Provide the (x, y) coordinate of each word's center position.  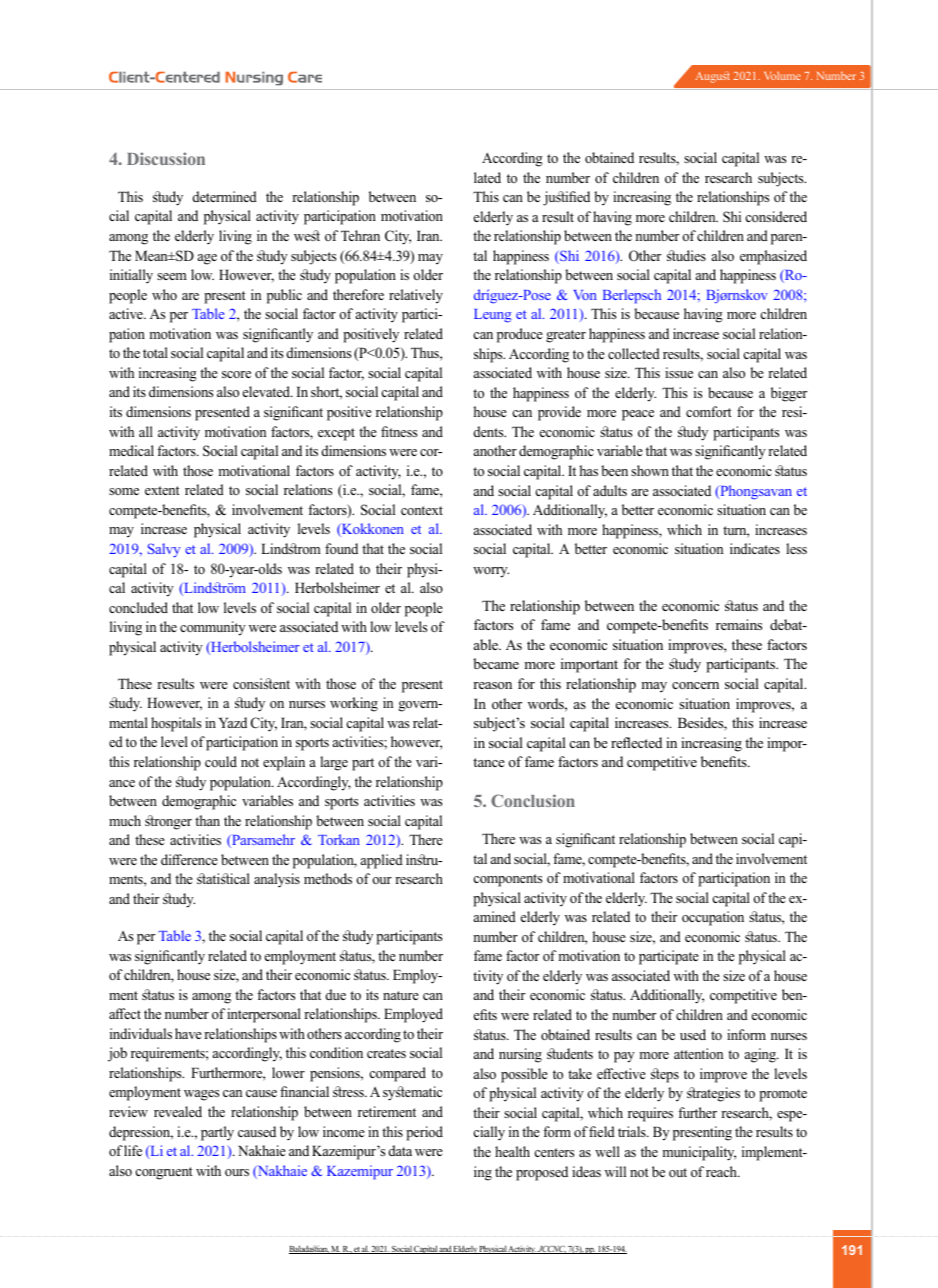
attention (698, 1053)
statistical (223, 878)
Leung (492, 316)
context (422, 510)
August (713, 77)
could (221, 761)
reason (492, 685)
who (164, 294)
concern (695, 685)
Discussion (166, 158)
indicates (755, 548)
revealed (178, 1111)
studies (686, 255)
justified (566, 198)
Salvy (164, 550)
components (507, 880)
